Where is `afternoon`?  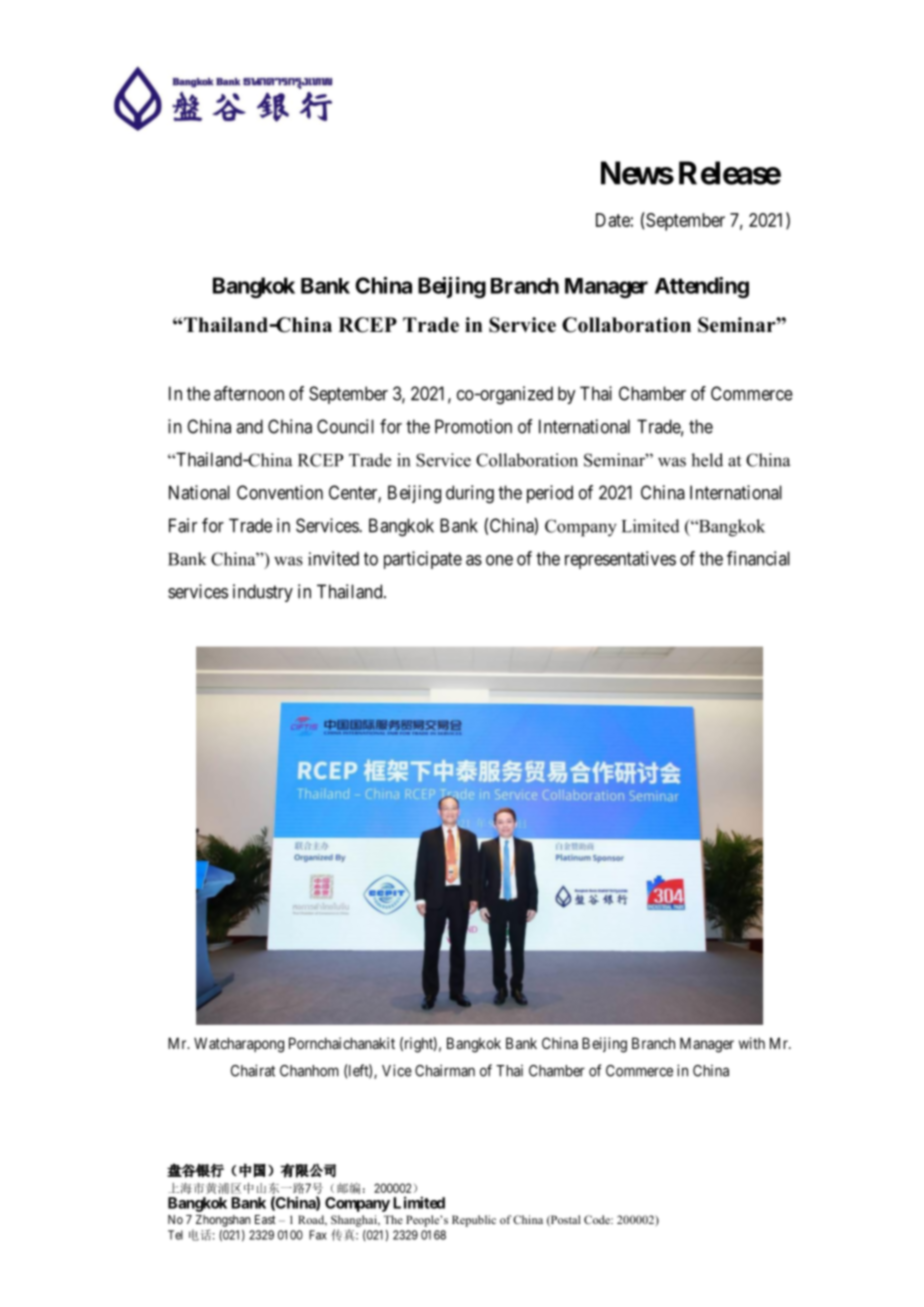
afternoon is located at coordinates (249, 393).
